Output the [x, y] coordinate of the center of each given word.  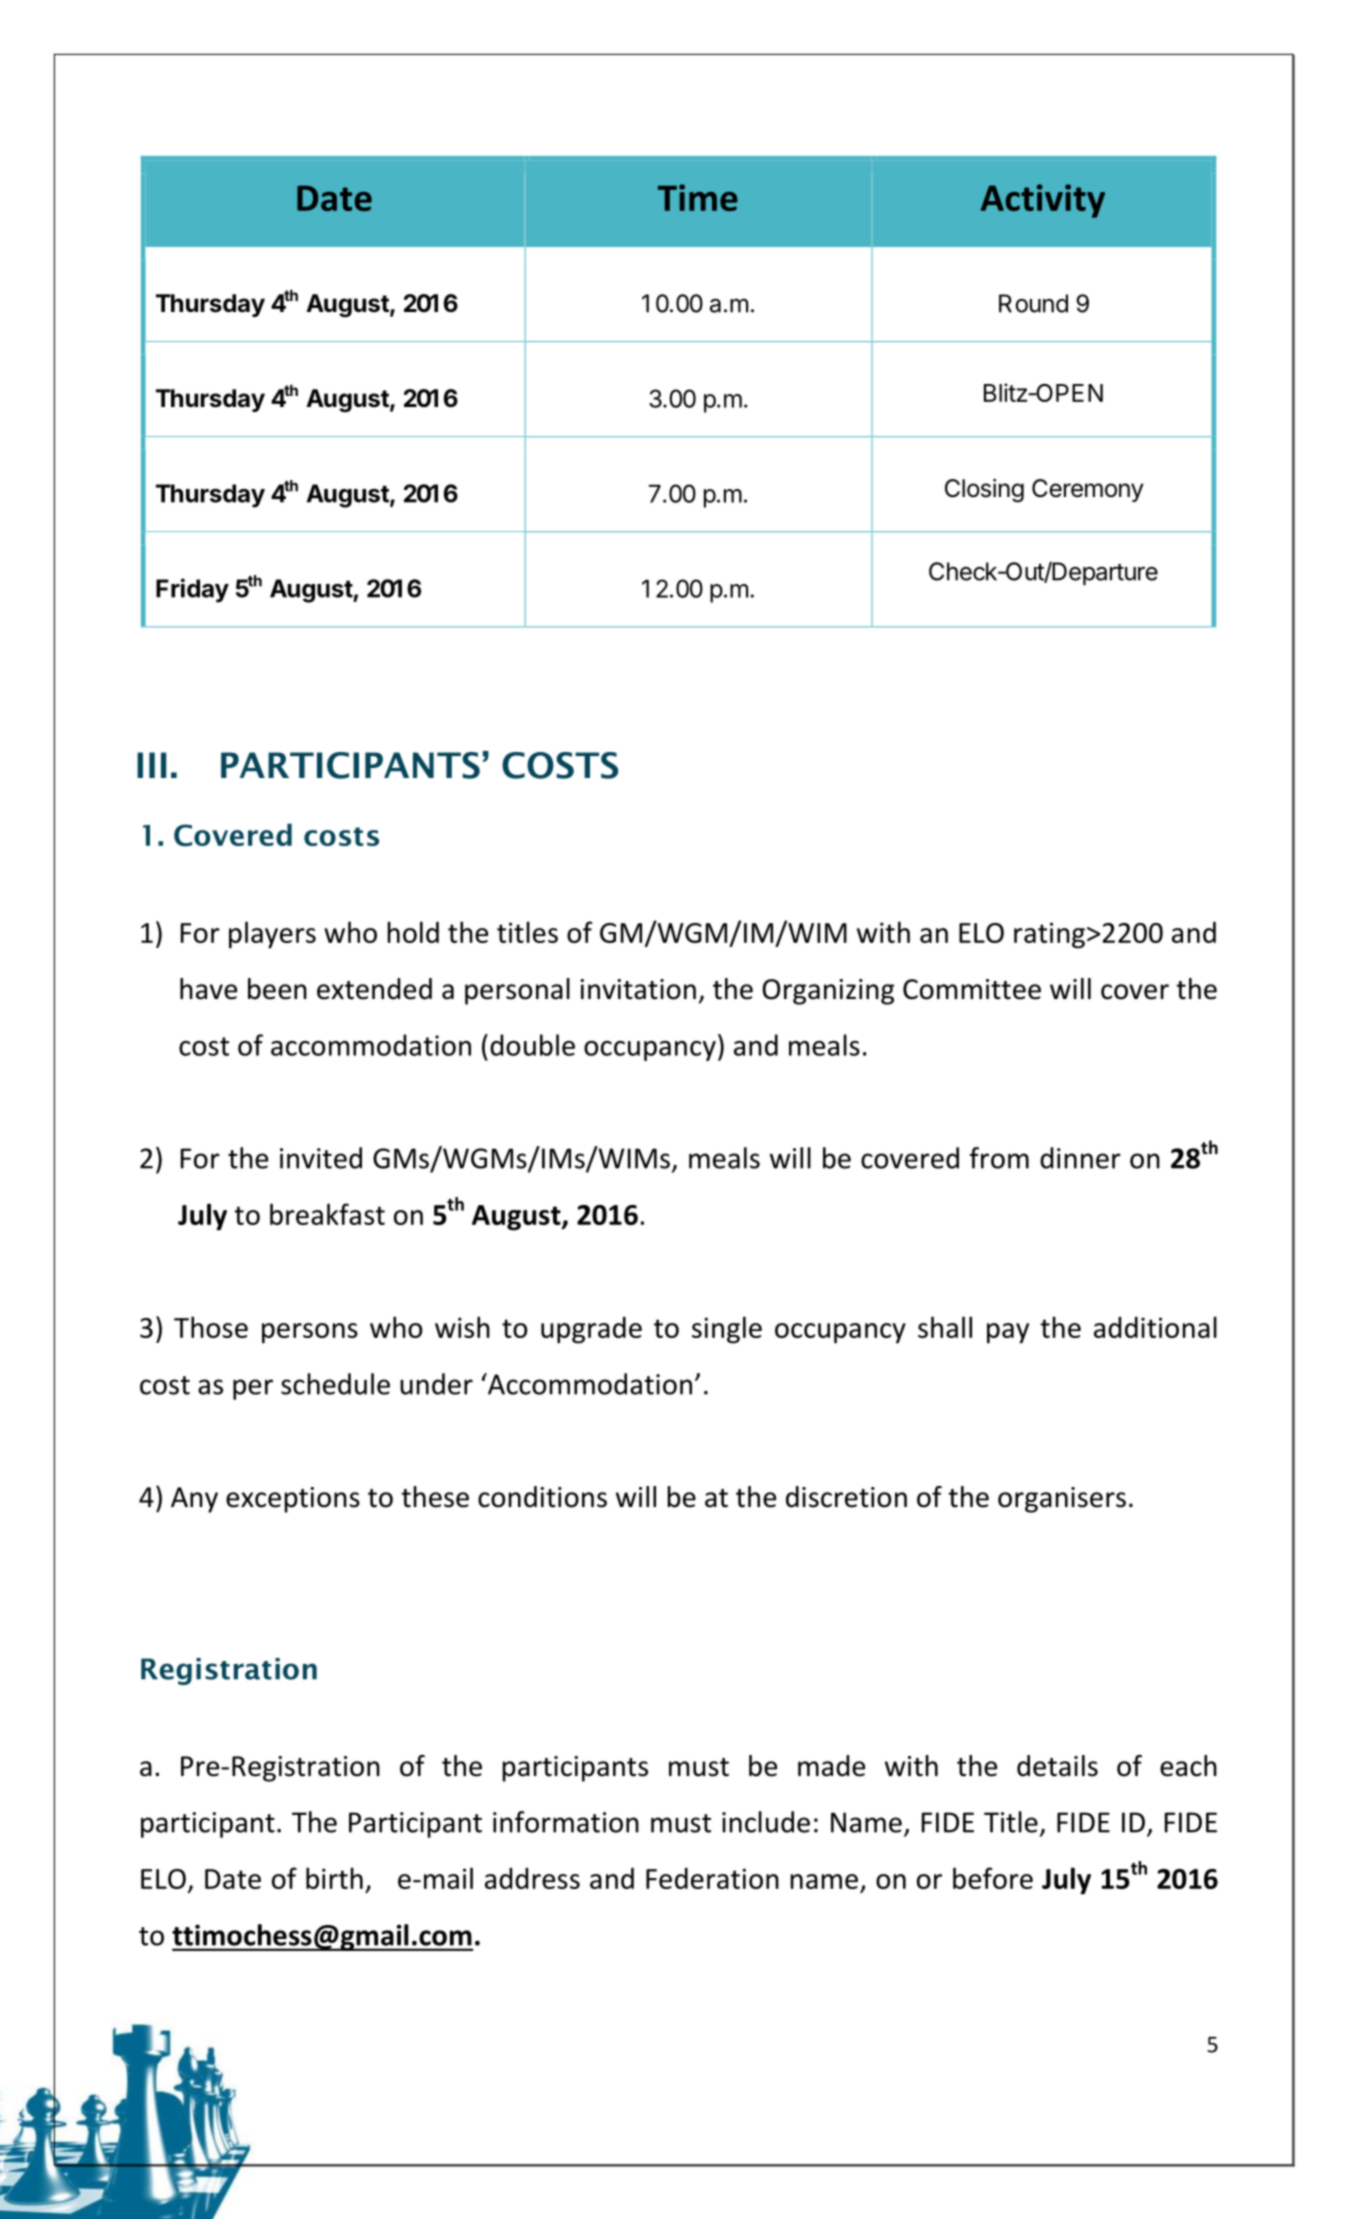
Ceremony [1088, 490]
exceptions [293, 1500]
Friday [192, 590]
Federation [712, 1878]
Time [698, 197]
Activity [1043, 201]
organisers [1062, 1500]
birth [334, 1878]
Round [1033, 303]
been [277, 989]
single [727, 1330]
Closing [984, 491]
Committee [972, 989]
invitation [638, 989]
